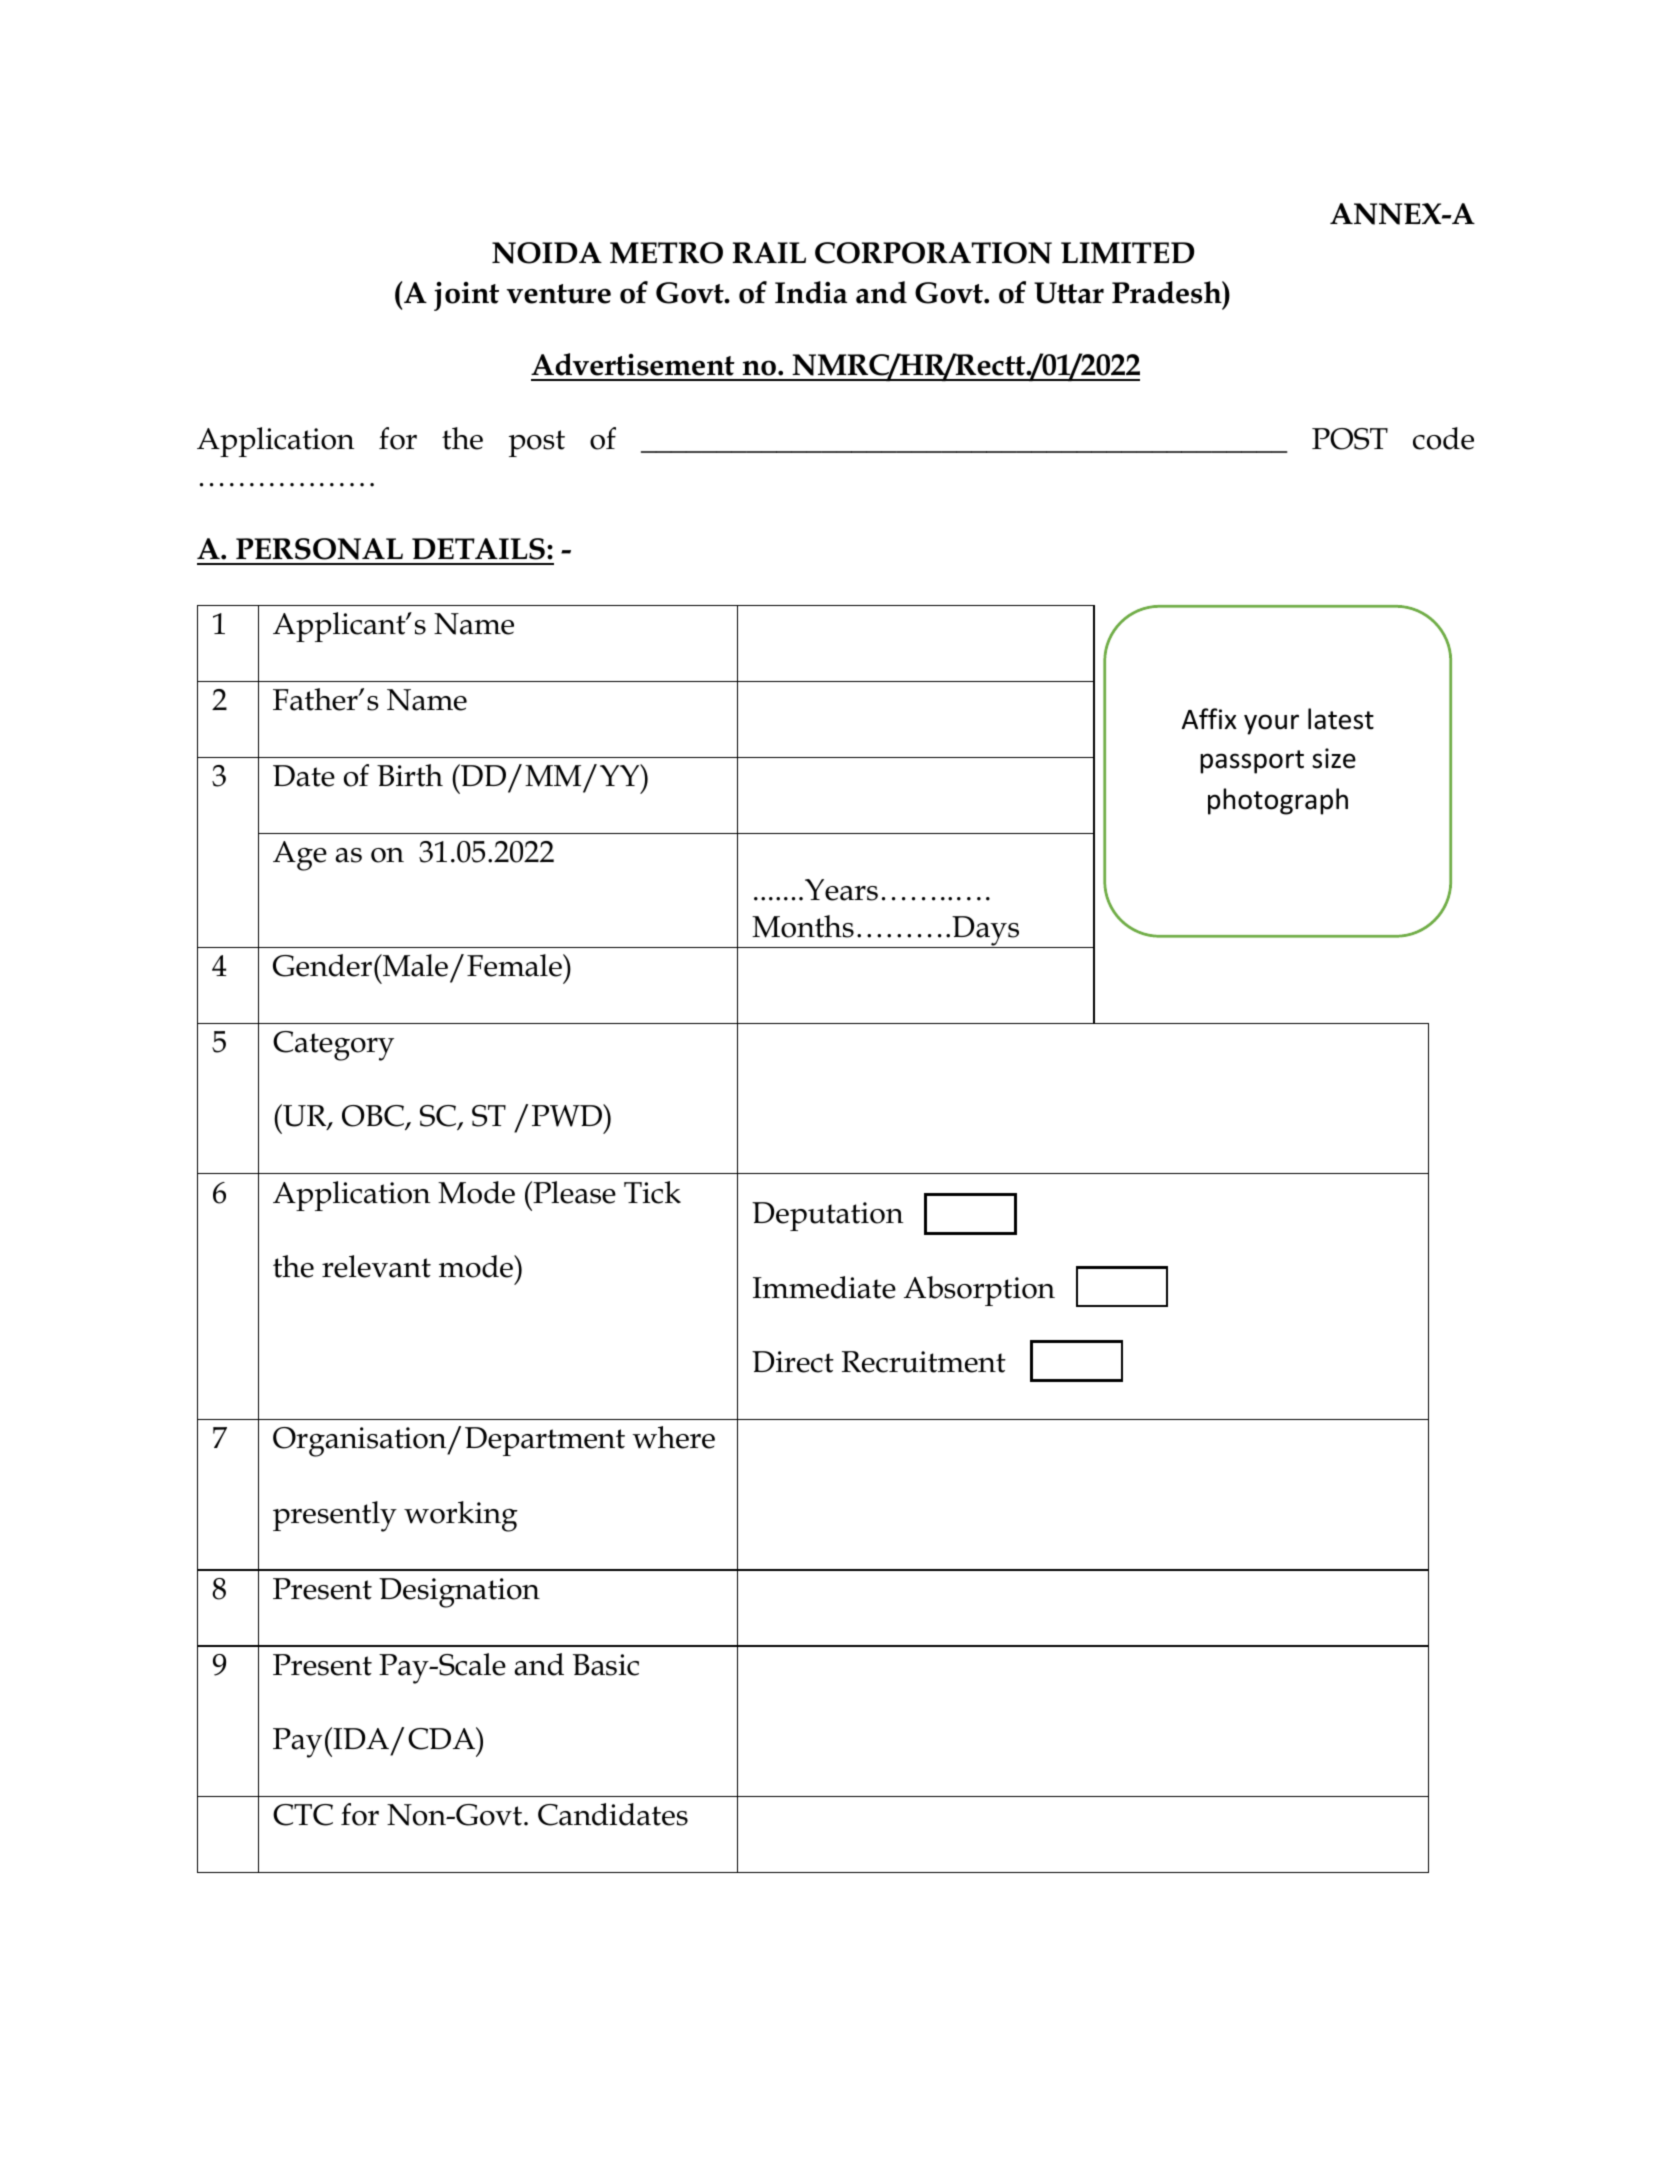 The height and width of the page is (2162, 1671). I want to click on latest, so click(1341, 719).
